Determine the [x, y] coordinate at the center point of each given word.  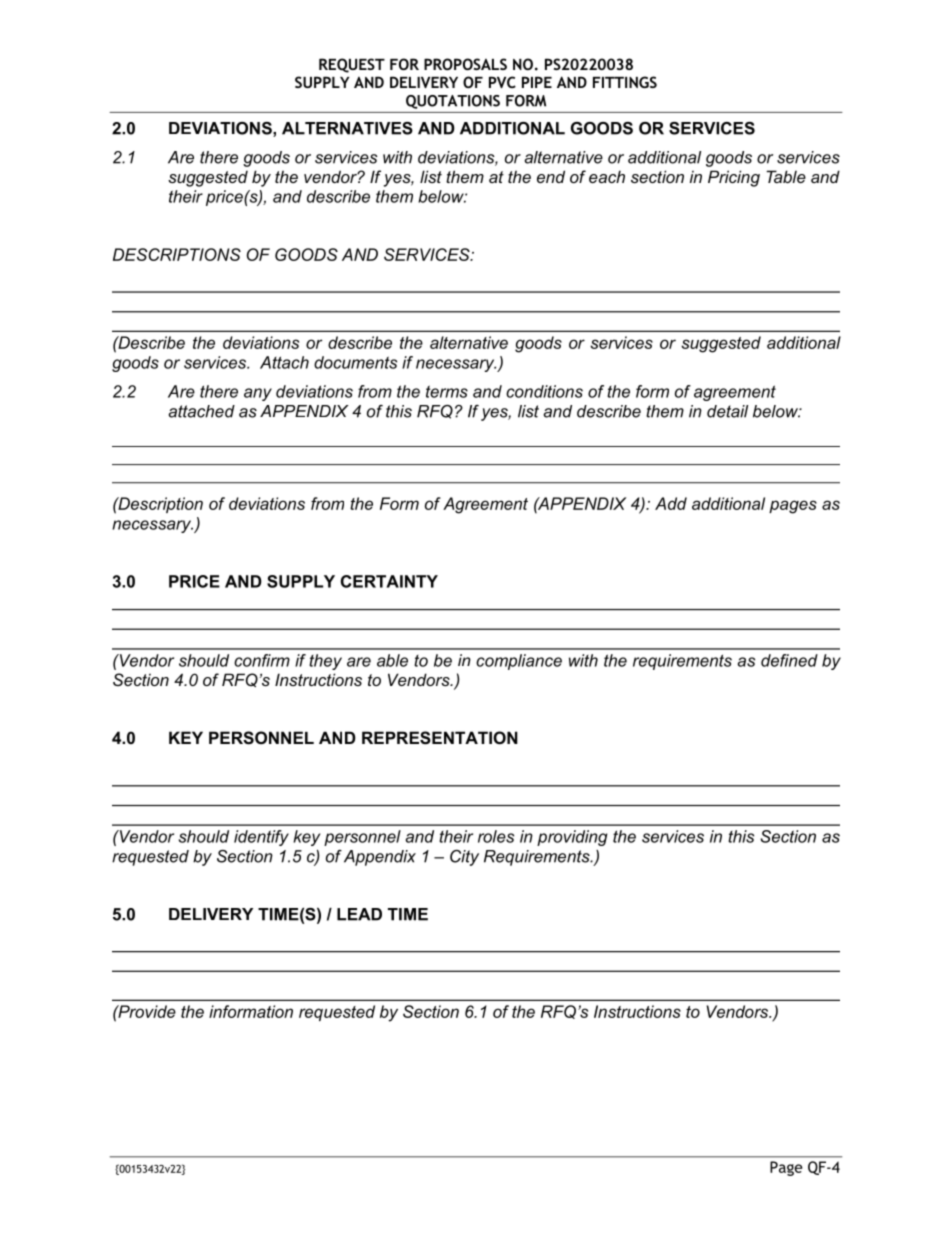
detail [727, 411]
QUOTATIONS [453, 102]
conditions [544, 391]
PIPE [537, 82]
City [464, 858]
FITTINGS [625, 82]
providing [572, 838]
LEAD [359, 914]
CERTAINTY [389, 581]
